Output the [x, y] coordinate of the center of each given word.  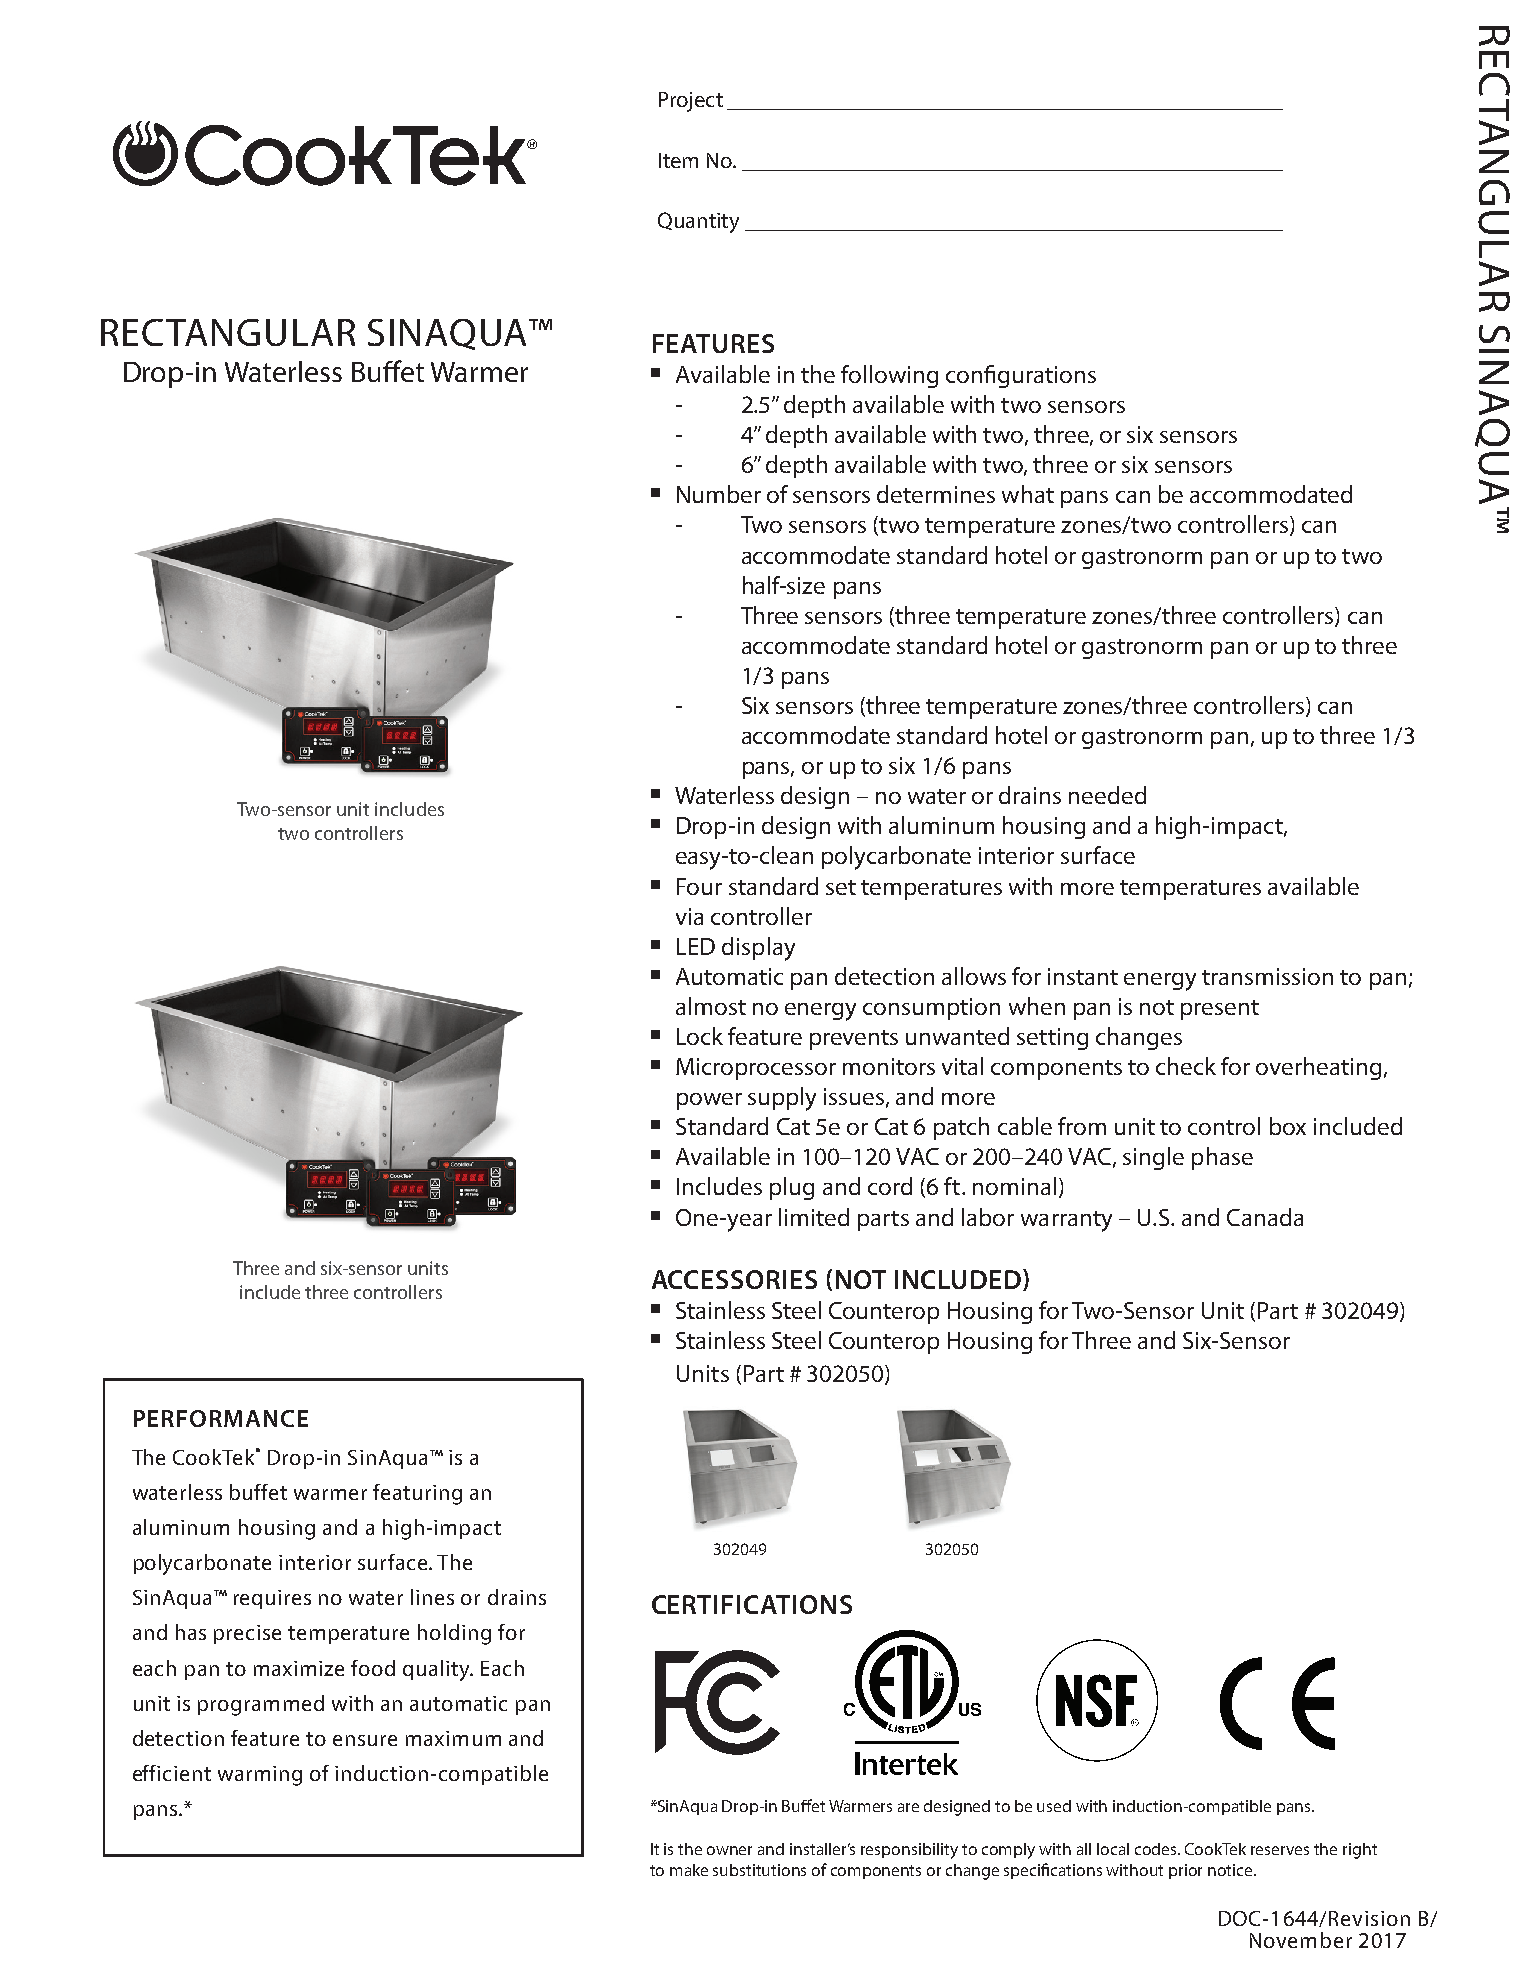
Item [678, 160]
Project [691, 102]
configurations [1021, 376]
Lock [700, 1036]
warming [260, 1776]
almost [711, 1006]
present [1220, 1010]
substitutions [759, 1870]
